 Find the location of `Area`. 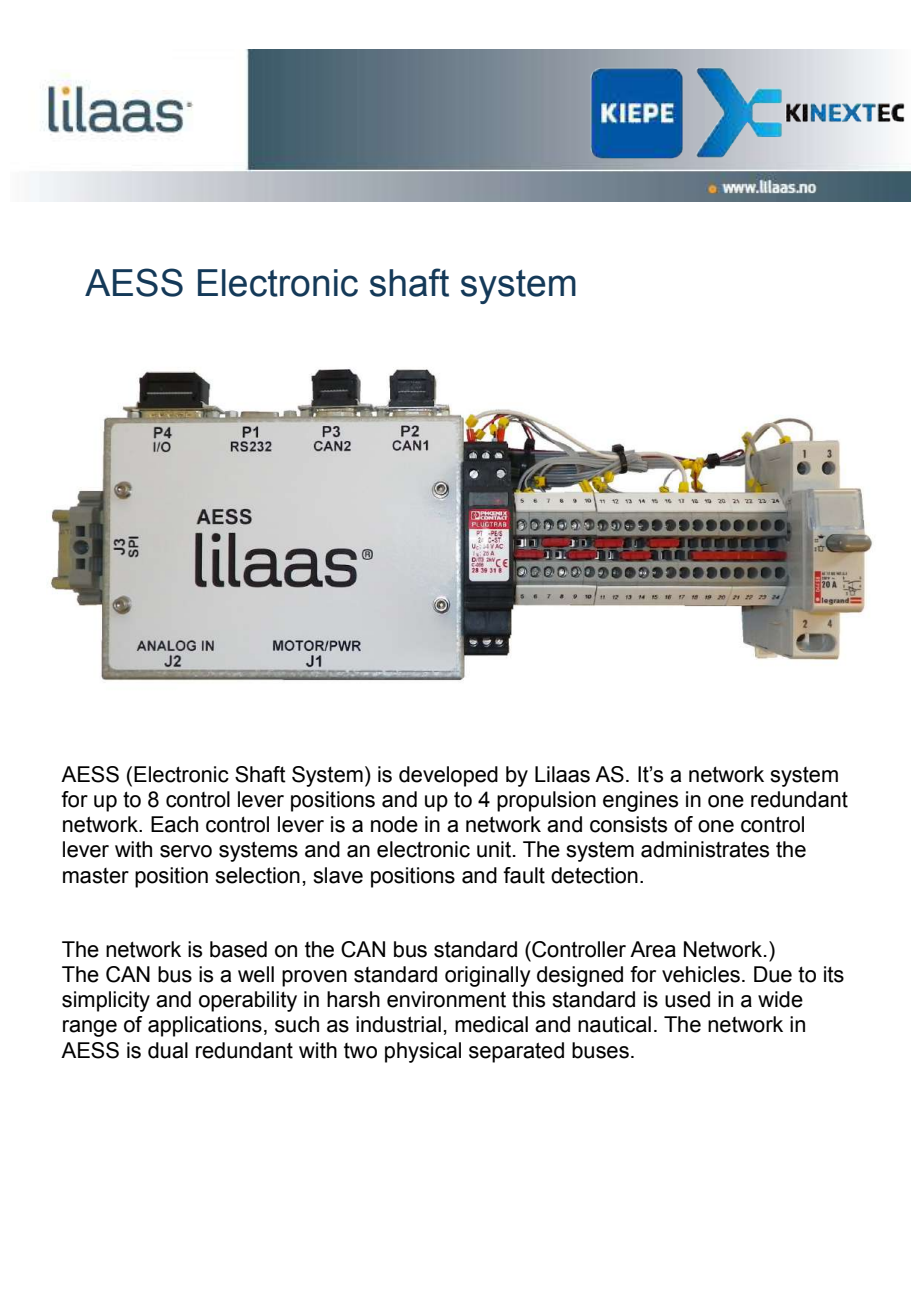

Area is located at coordinates (653, 949).
